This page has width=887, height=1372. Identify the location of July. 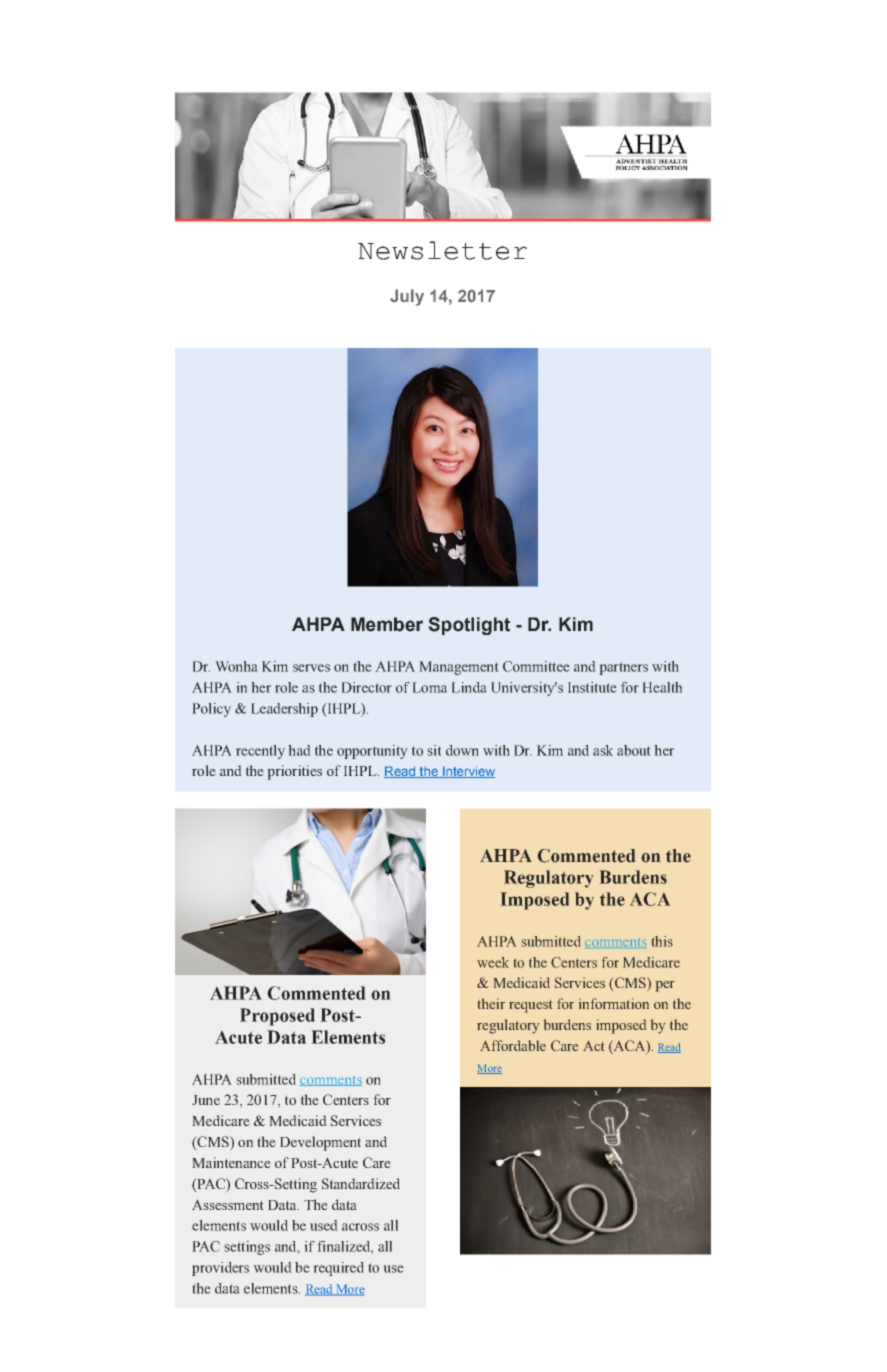
(407, 297).
